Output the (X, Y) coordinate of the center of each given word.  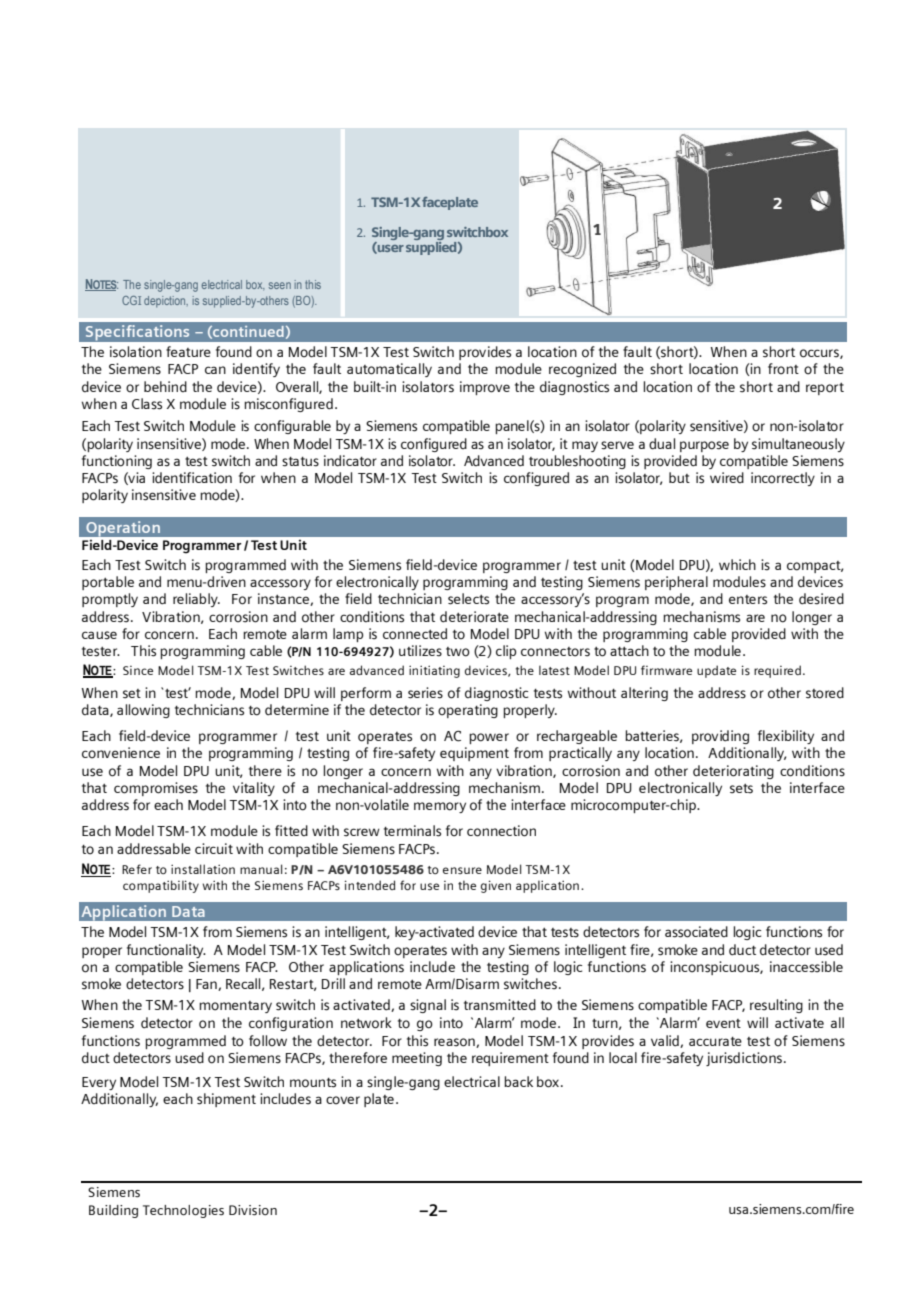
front (783, 369)
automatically (389, 370)
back (518, 1081)
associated (696, 932)
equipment (474, 754)
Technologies (183, 1211)
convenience (121, 753)
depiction (166, 302)
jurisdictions (744, 1059)
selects (468, 599)
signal (428, 1006)
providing (720, 737)
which (737, 564)
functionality (166, 951)
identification (192, 478)
